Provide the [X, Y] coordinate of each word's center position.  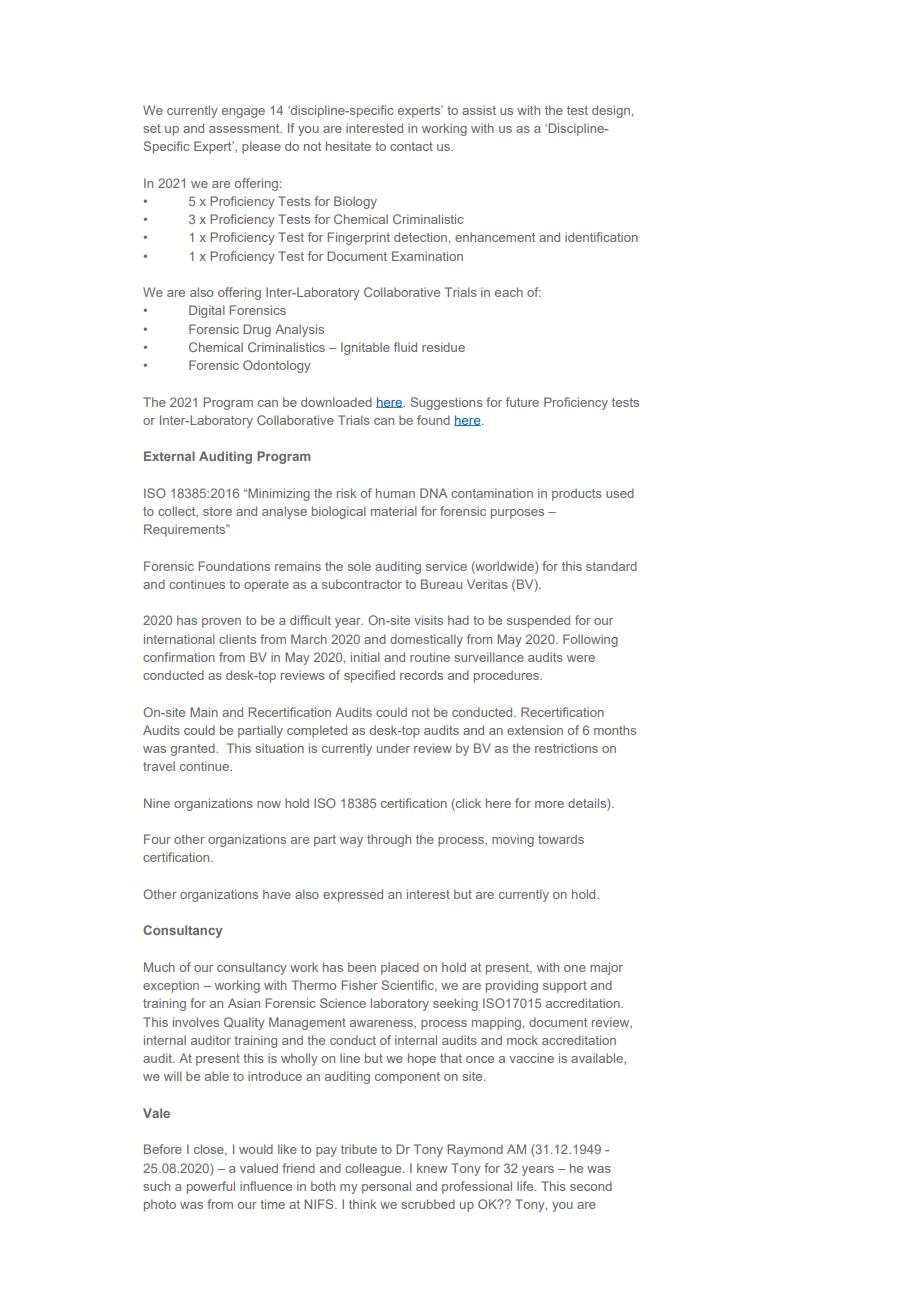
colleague [374, 1169]
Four [157, 839]
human [395, 493]
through [389, 840]
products [577, 494]
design [611, 111]
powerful [211, 1187]
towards [561, 839]
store [217, 511]
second [591, 1186]
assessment [245, 128]
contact [411, 146]
